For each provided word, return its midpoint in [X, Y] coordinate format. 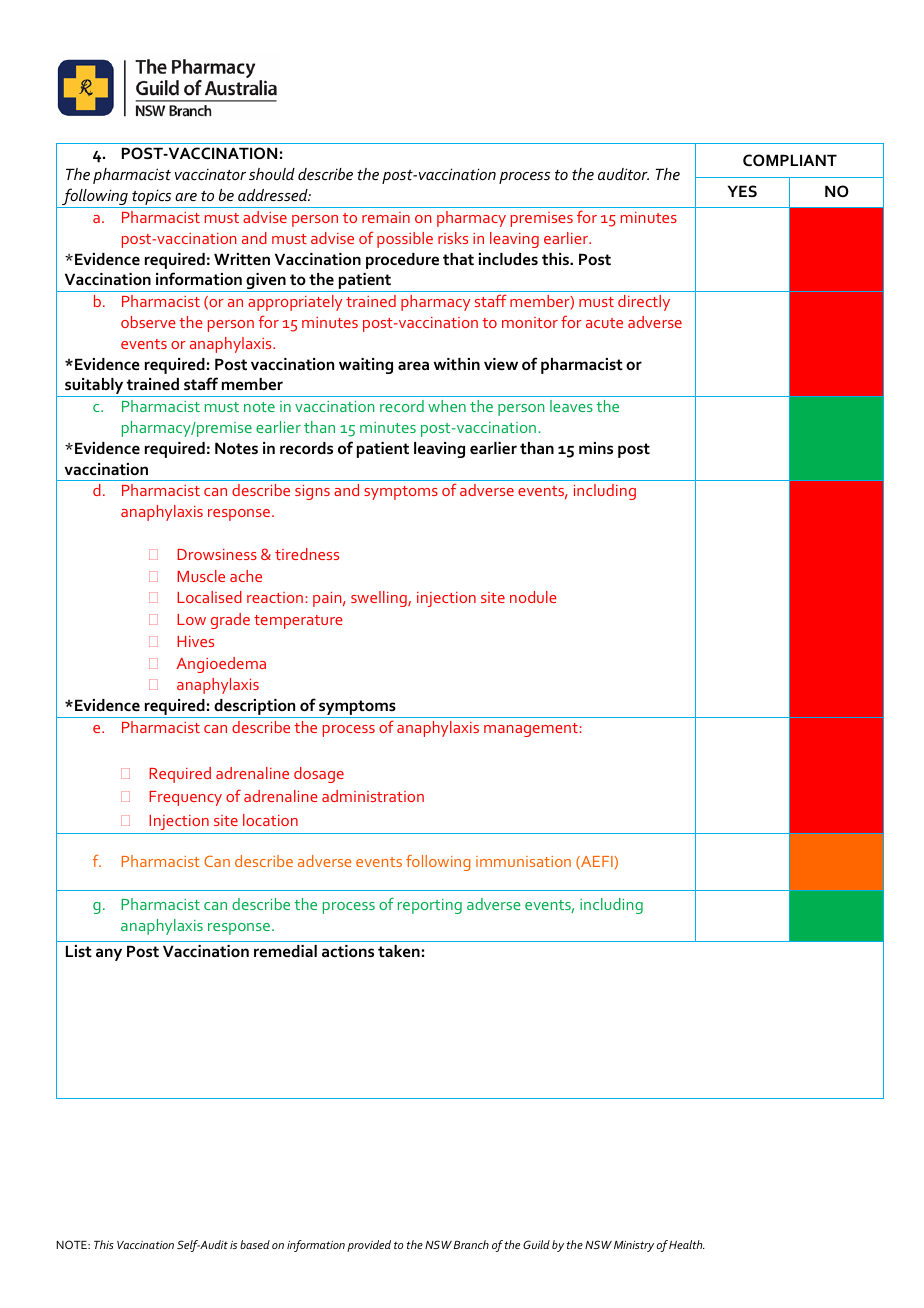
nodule [533, 597]
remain [386, 217]
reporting [430, 906]
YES [742, 191]
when [447, 406]
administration [373, 796]
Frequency [185, 798]
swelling [380, 599]
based [255, 1244]
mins [596, 448]
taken [399, 951]
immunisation [523, 861]
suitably [94, 387]
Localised [209, 597]
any [109, 954]
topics [152, 198]
